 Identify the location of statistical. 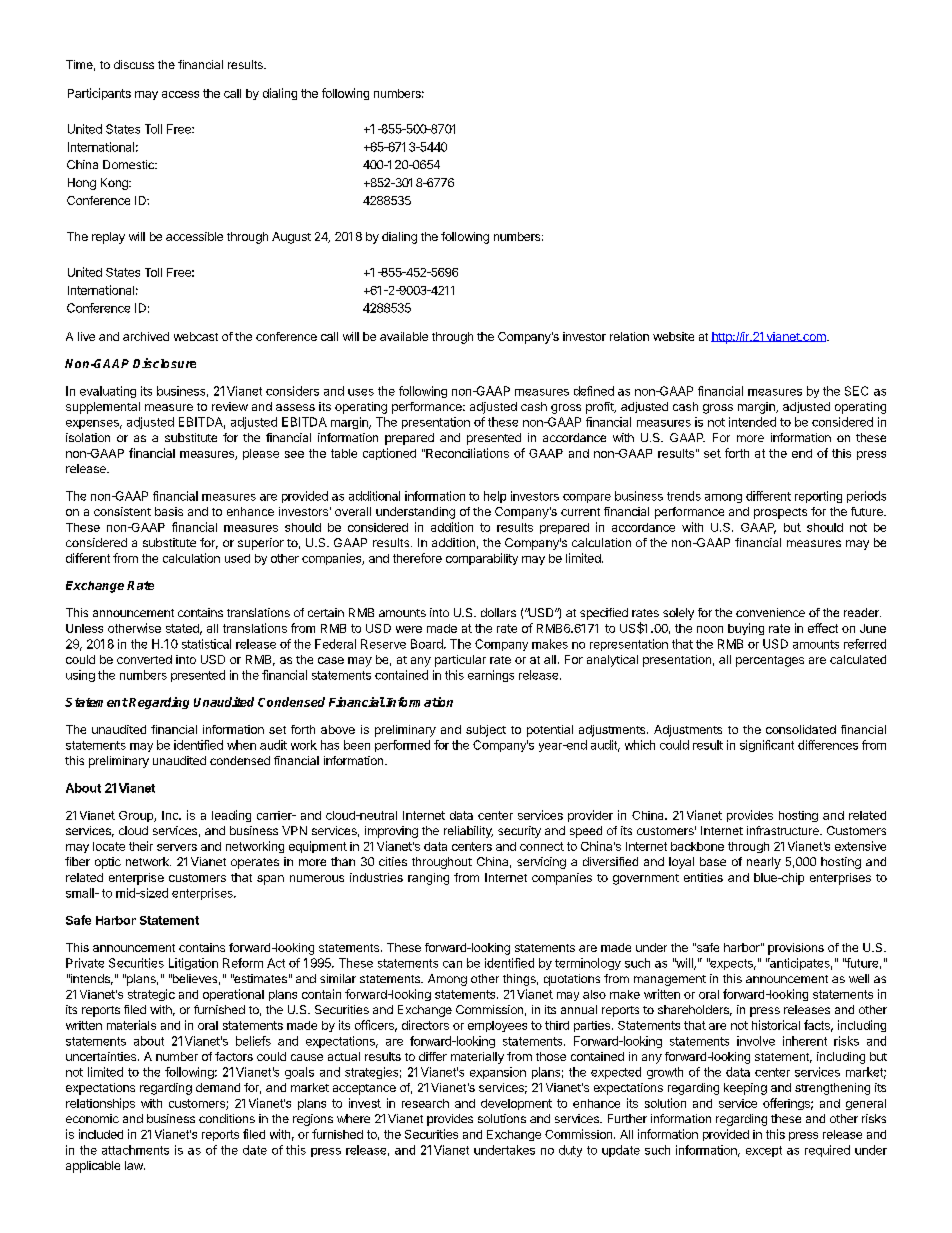
(206, 644).
